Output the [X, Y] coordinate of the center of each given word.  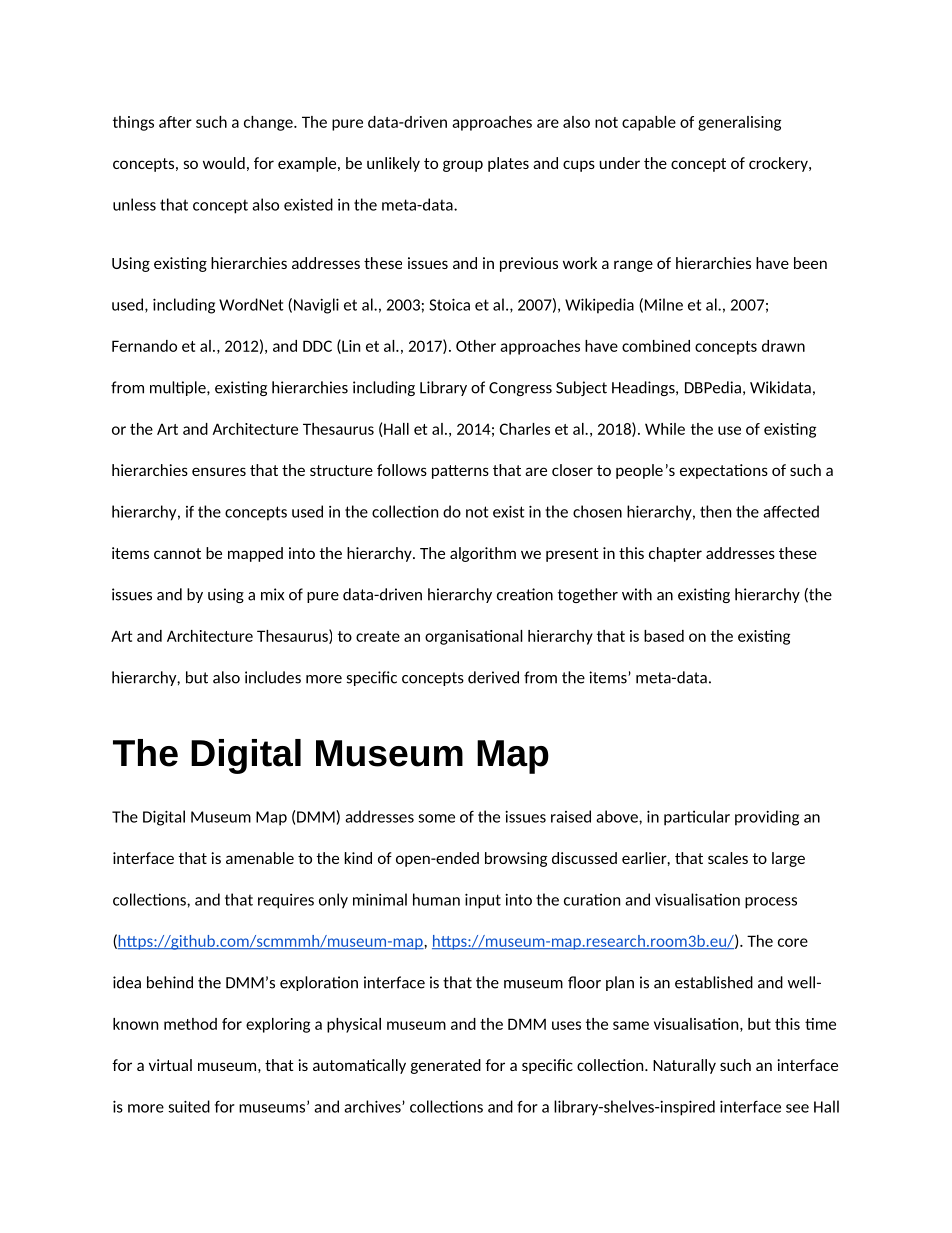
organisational [474, 637]
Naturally [684, 1066]
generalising [739, 123]
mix [272, 594]
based [664, 636]
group [463, 166]
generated [446, 1066]
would [224, 163]
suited [189, 1106]
